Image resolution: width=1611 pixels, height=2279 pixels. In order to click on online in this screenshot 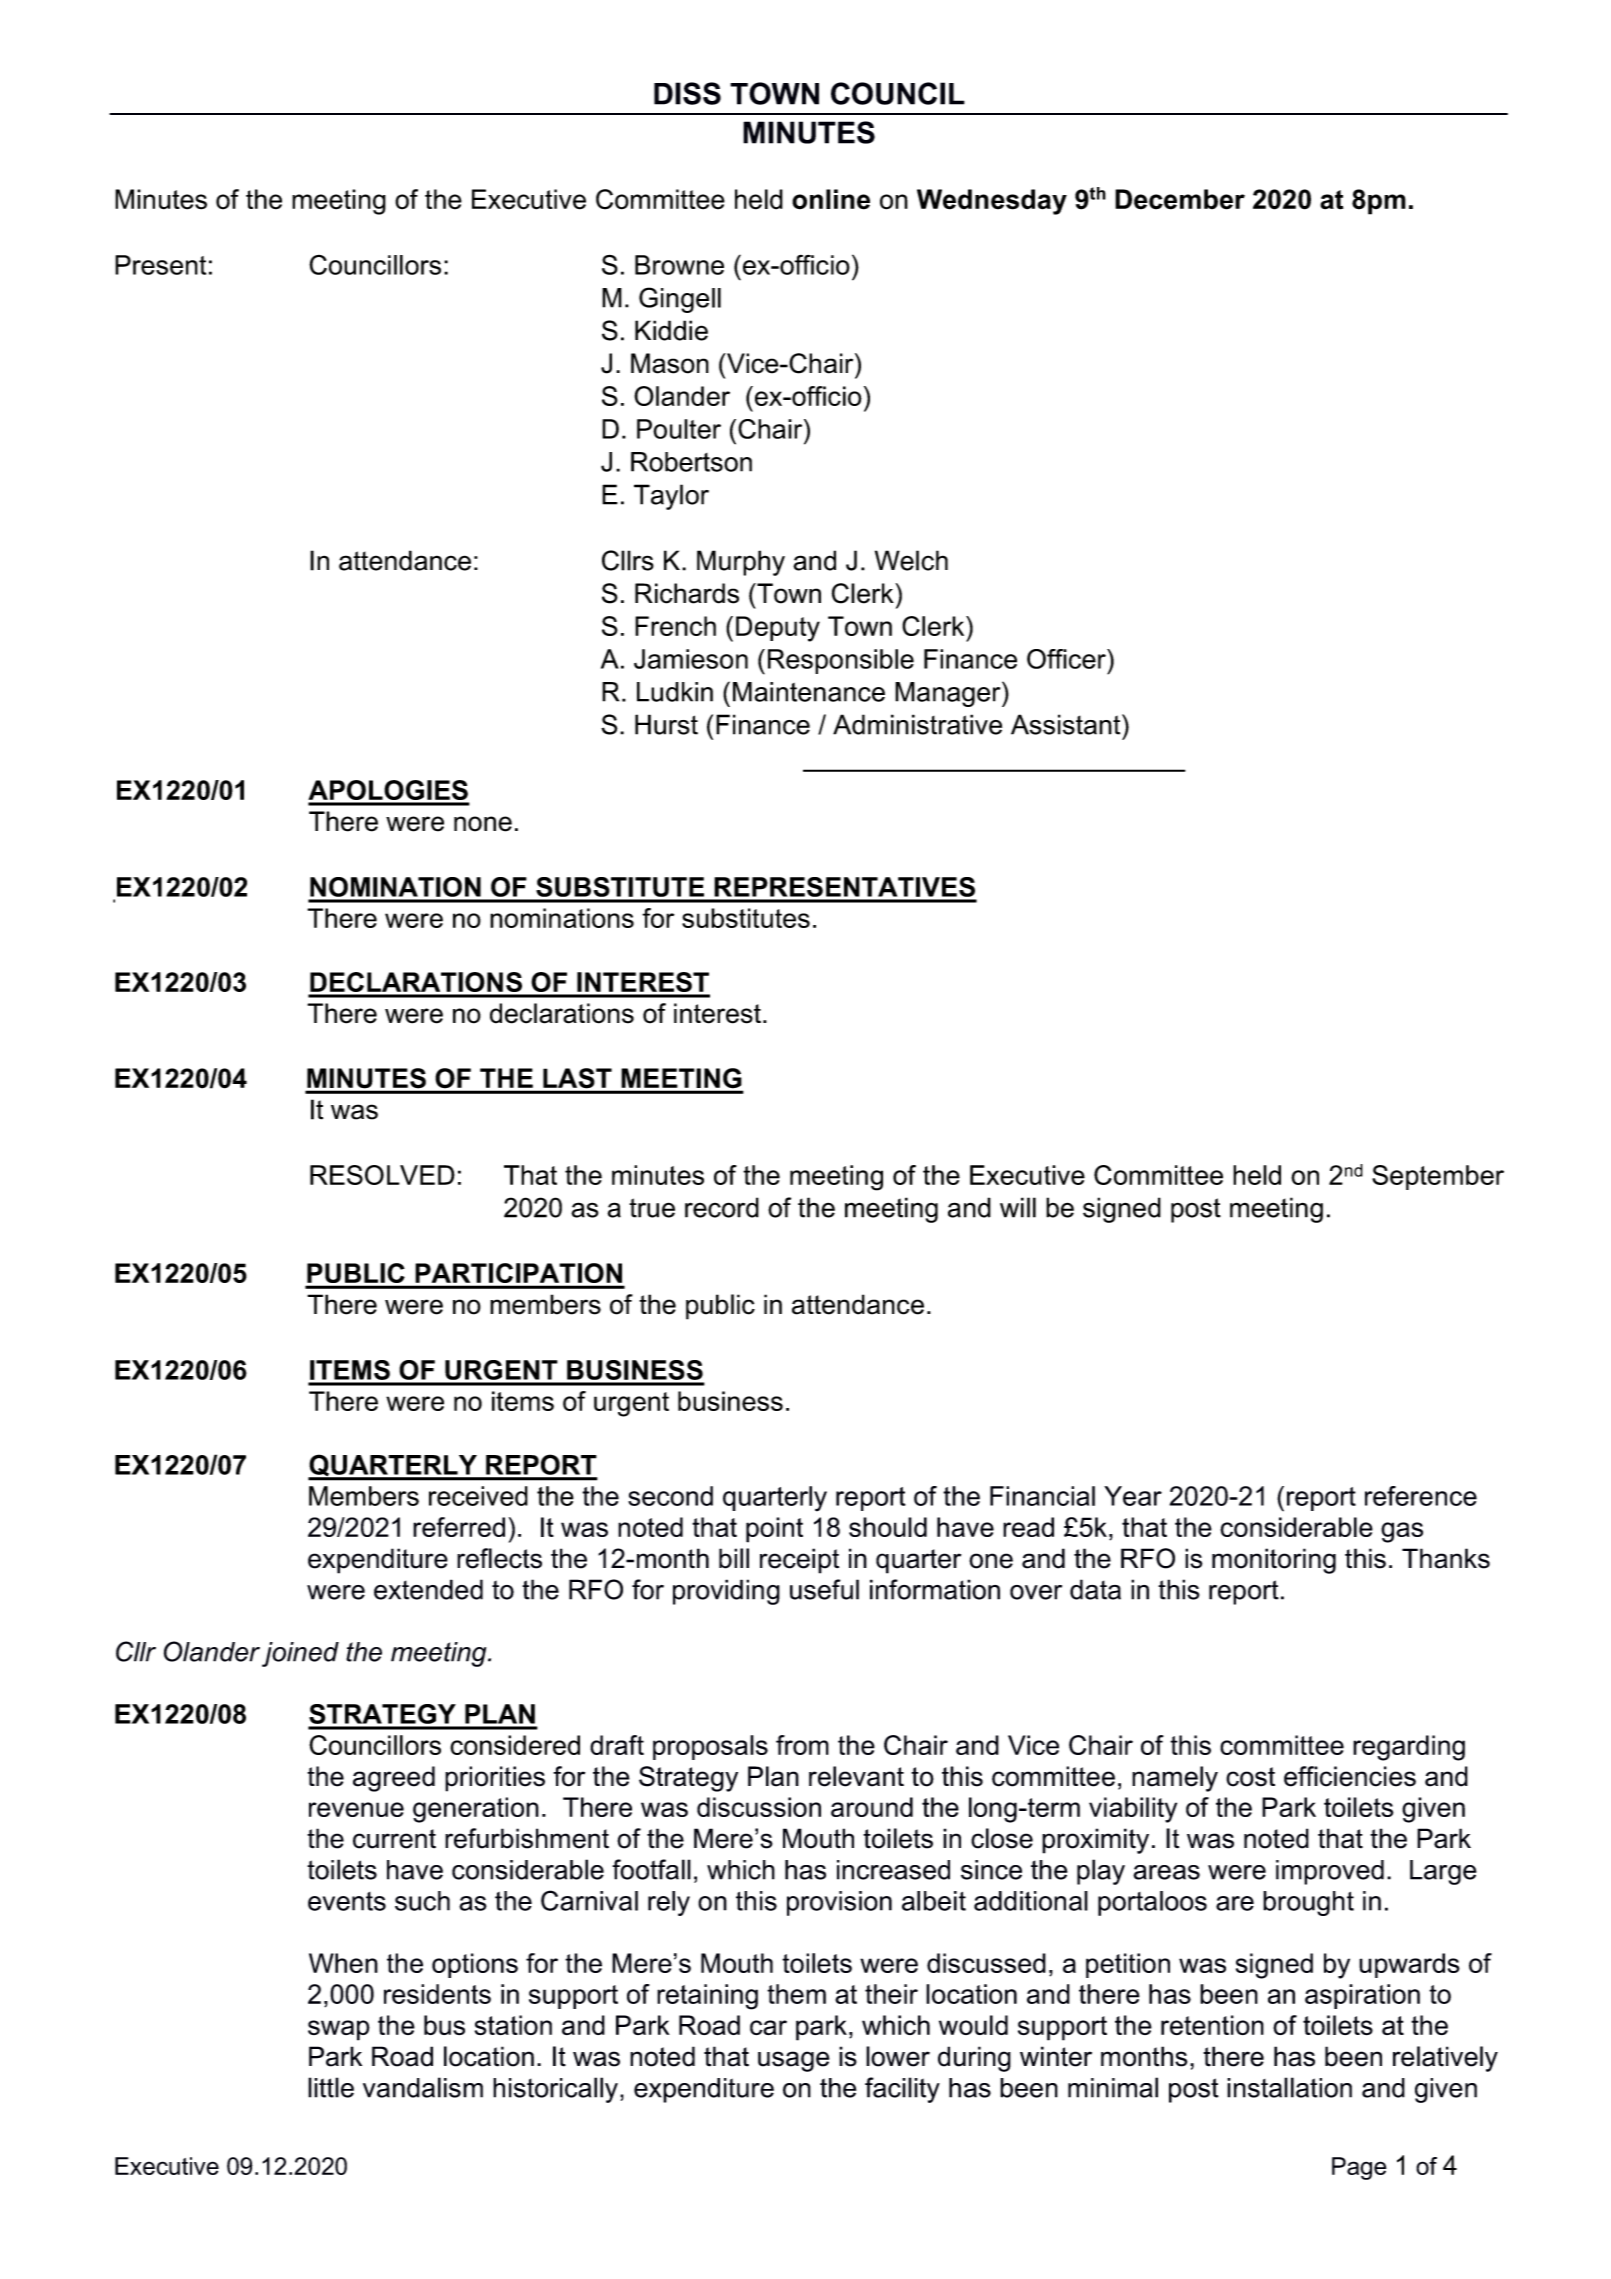, I will do `click(831, 199)`.
